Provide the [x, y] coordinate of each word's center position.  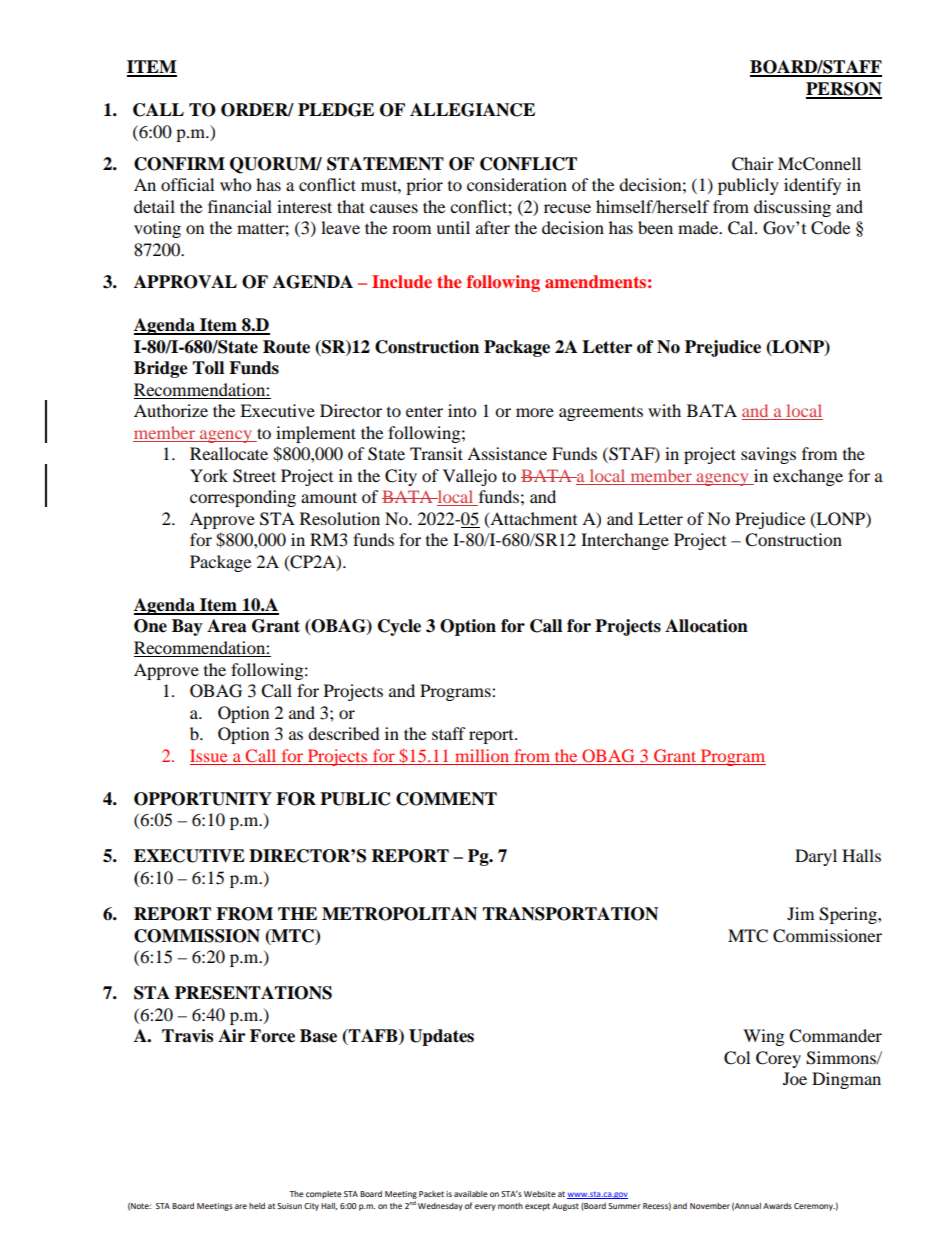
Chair [753, 164]
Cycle [399, 627]
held [257, 1206]
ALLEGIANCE [472, 110]
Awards [777, 1206]
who [235, 184]
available [471, 1194]
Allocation [706, 626]
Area [227, 626]
